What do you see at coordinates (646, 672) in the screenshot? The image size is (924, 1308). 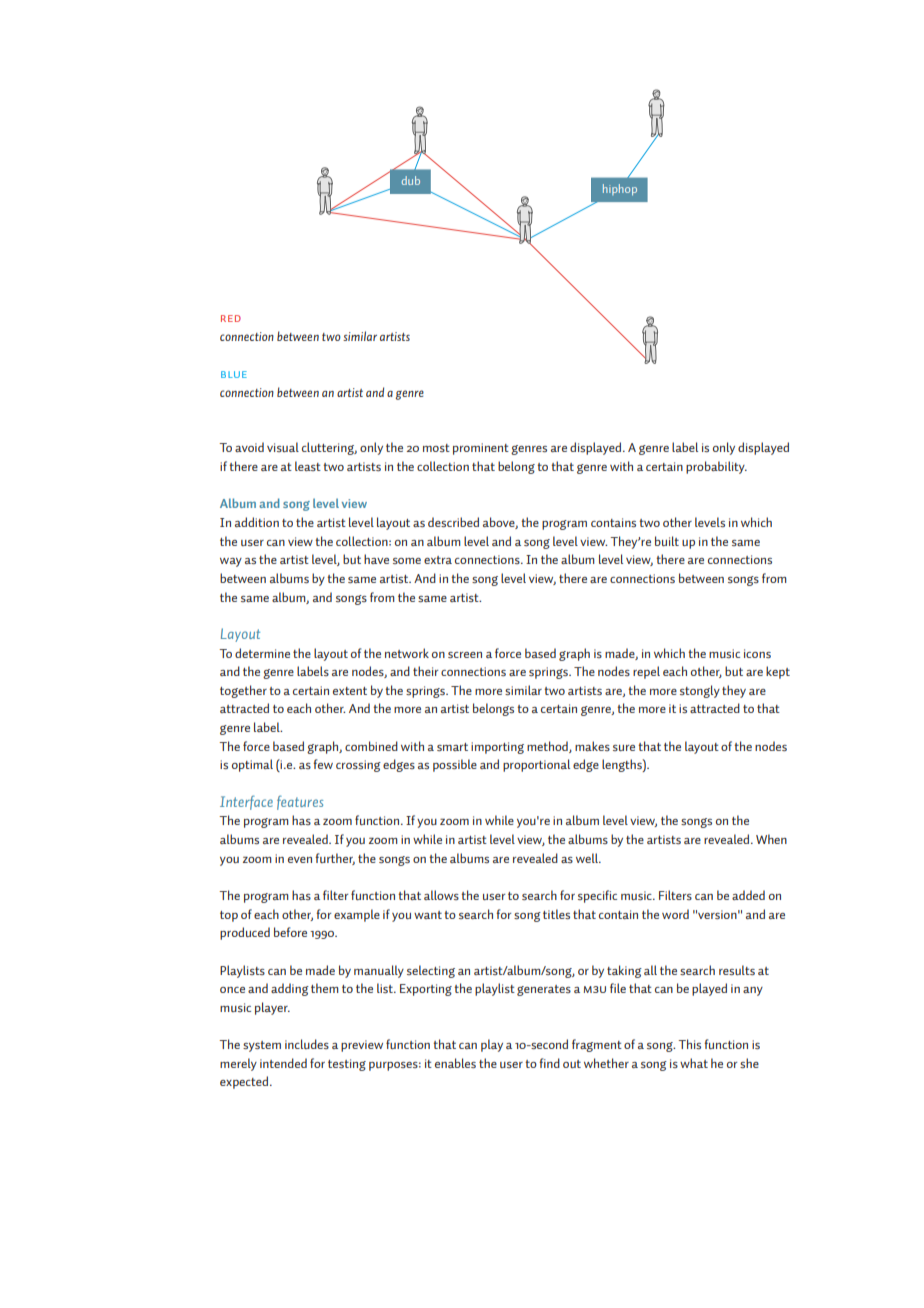 I see `repel` at bounding box center [646, 672].
